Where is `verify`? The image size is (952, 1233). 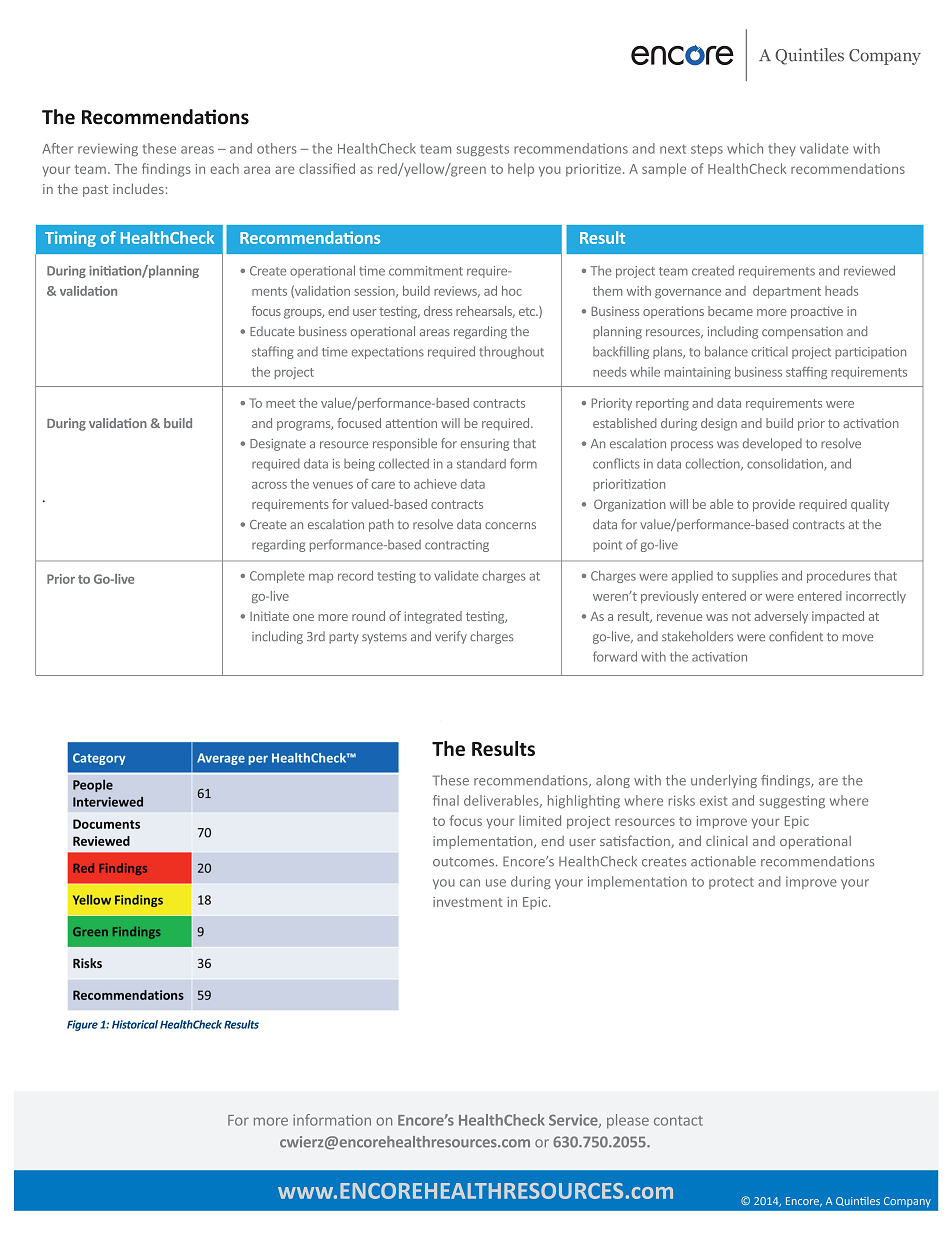 verify is located at coordinates (451, 637).
